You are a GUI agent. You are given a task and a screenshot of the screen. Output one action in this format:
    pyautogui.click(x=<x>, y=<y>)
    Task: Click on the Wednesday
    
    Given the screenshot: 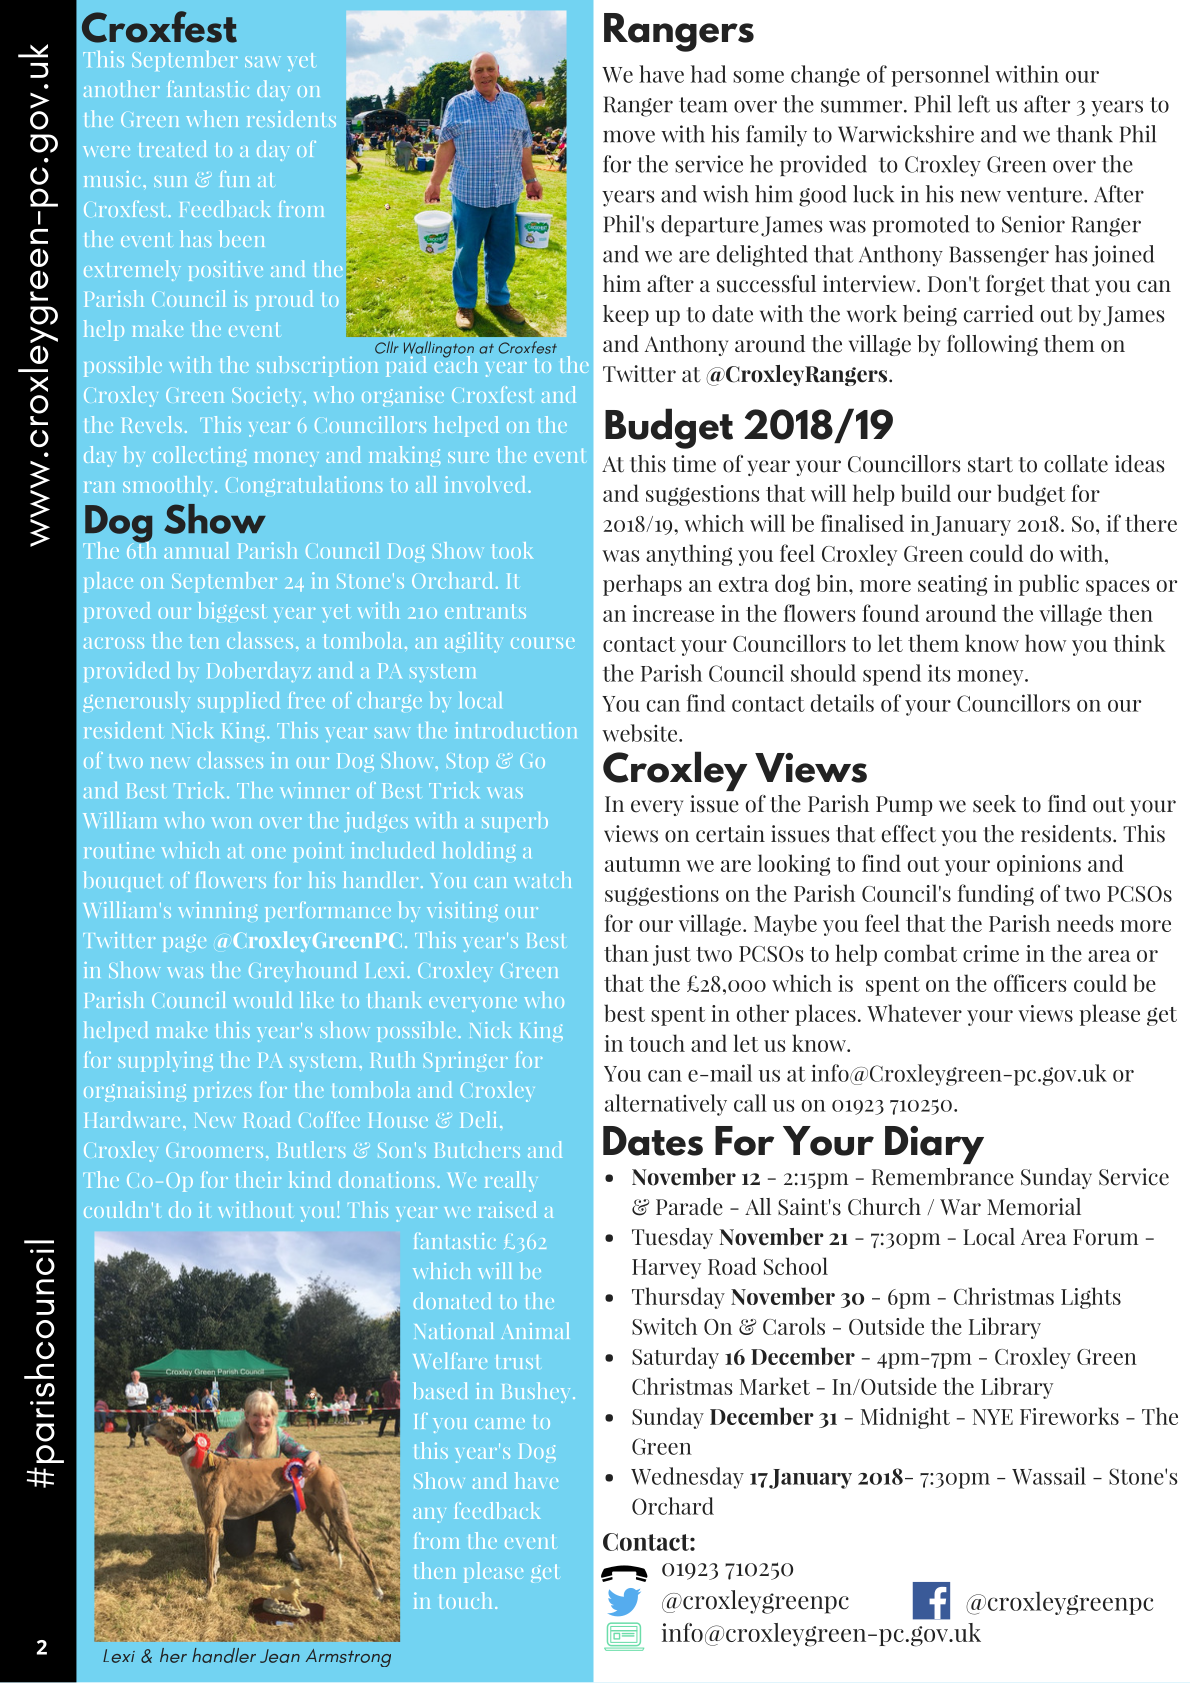 What is the action you would take?
    pyautogui.click(x=687, y=1478)
